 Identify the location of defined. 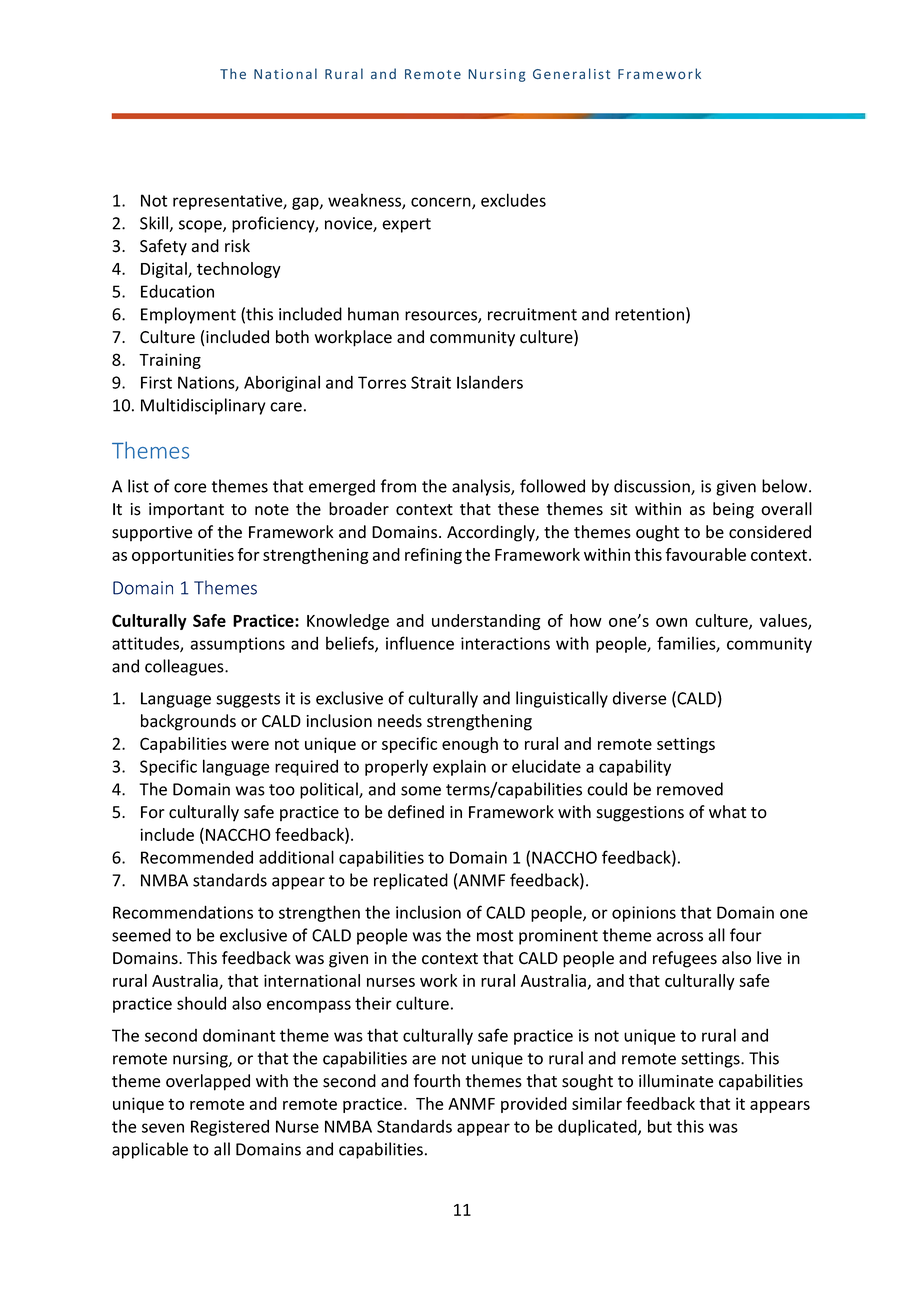
(416, 812).
